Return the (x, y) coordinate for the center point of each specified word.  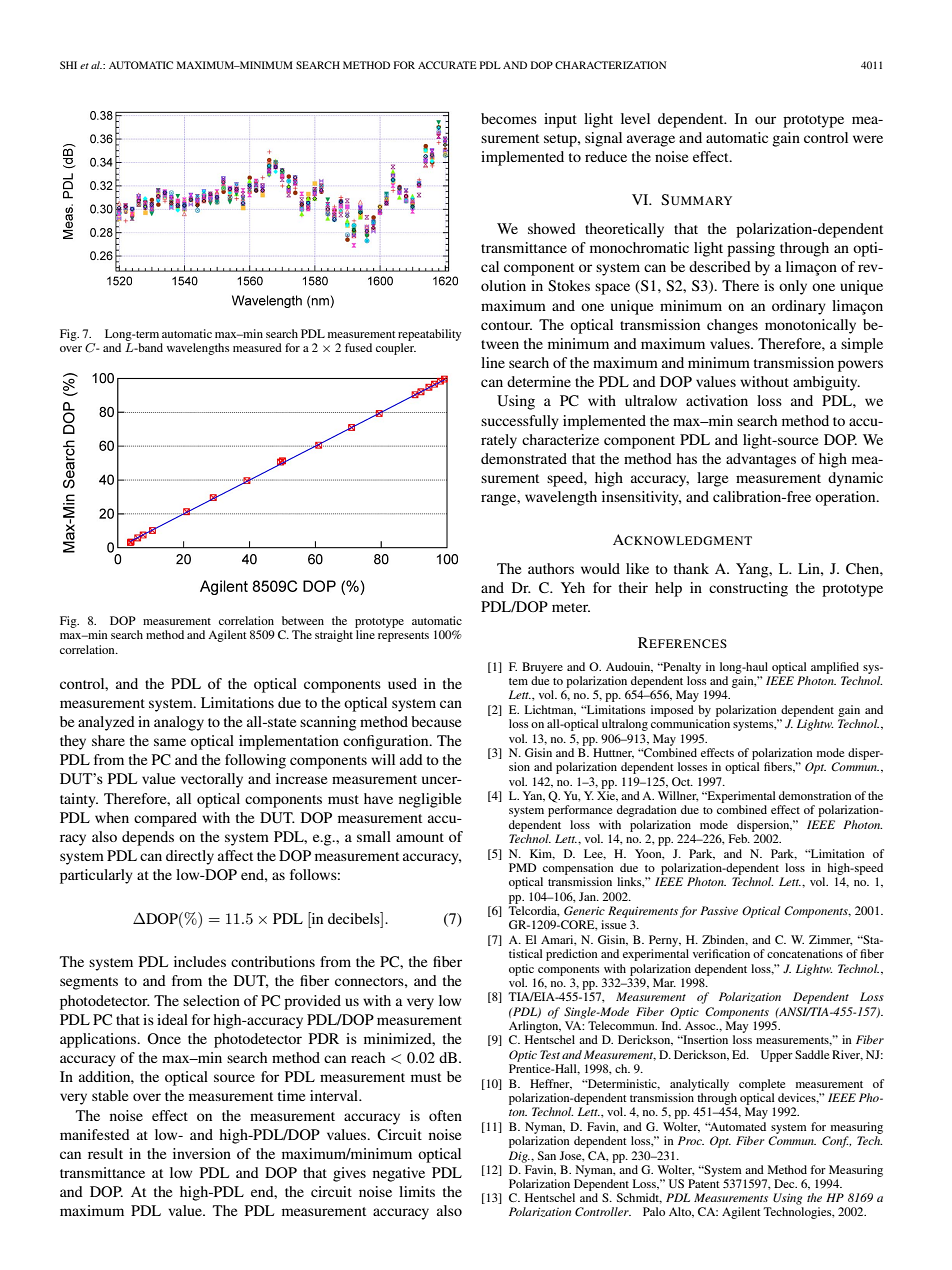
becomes (509, 118)
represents (403, 637)
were (868, 139)
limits (417, 1191)
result (105, 1153)
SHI (68, 65)
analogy (179, 723)
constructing (748, 589)
